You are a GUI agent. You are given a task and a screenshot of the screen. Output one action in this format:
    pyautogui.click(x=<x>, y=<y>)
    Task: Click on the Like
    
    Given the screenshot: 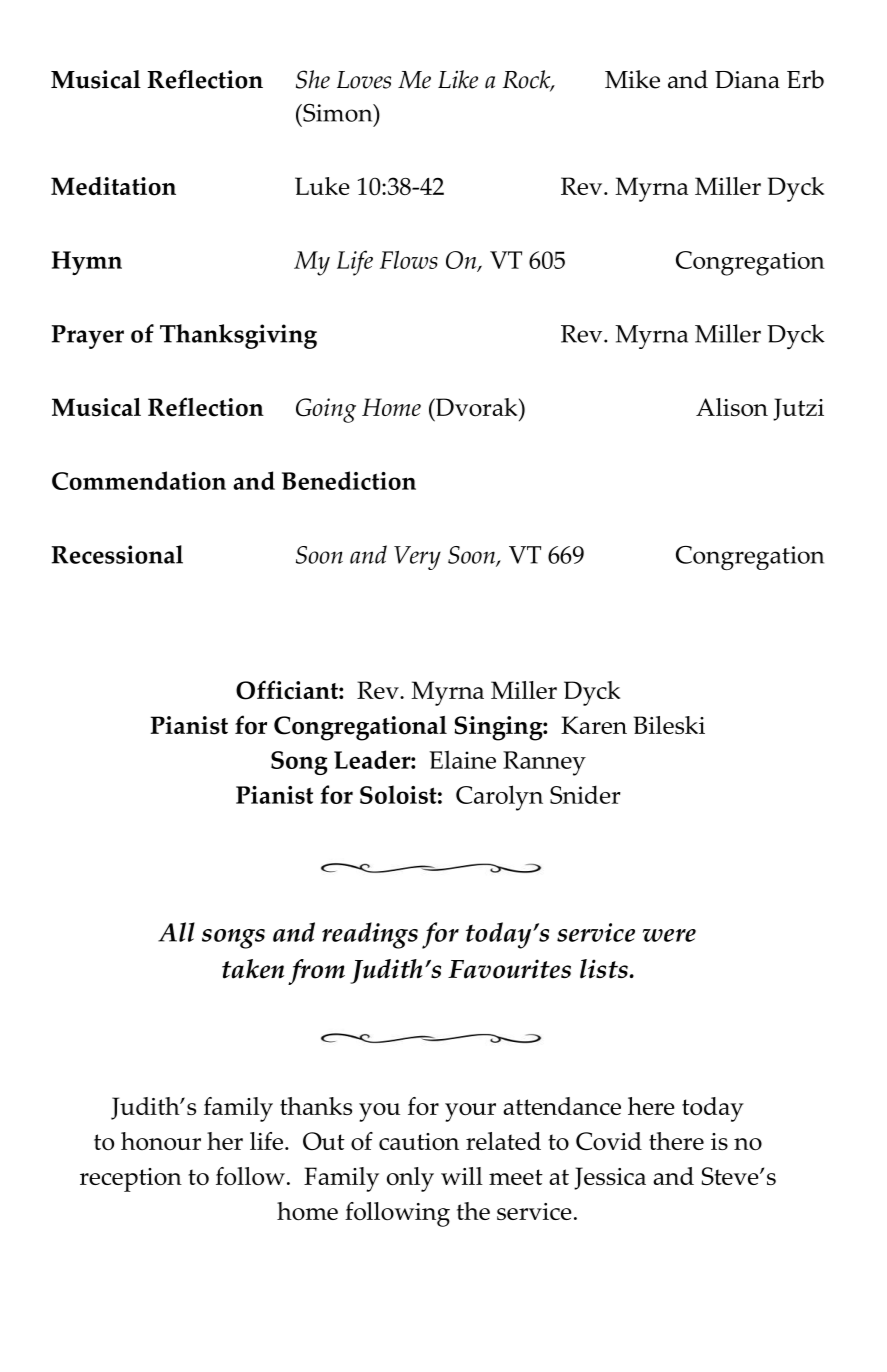 What is the action you would take?
    pyautogui.click(x=458, y=79)
